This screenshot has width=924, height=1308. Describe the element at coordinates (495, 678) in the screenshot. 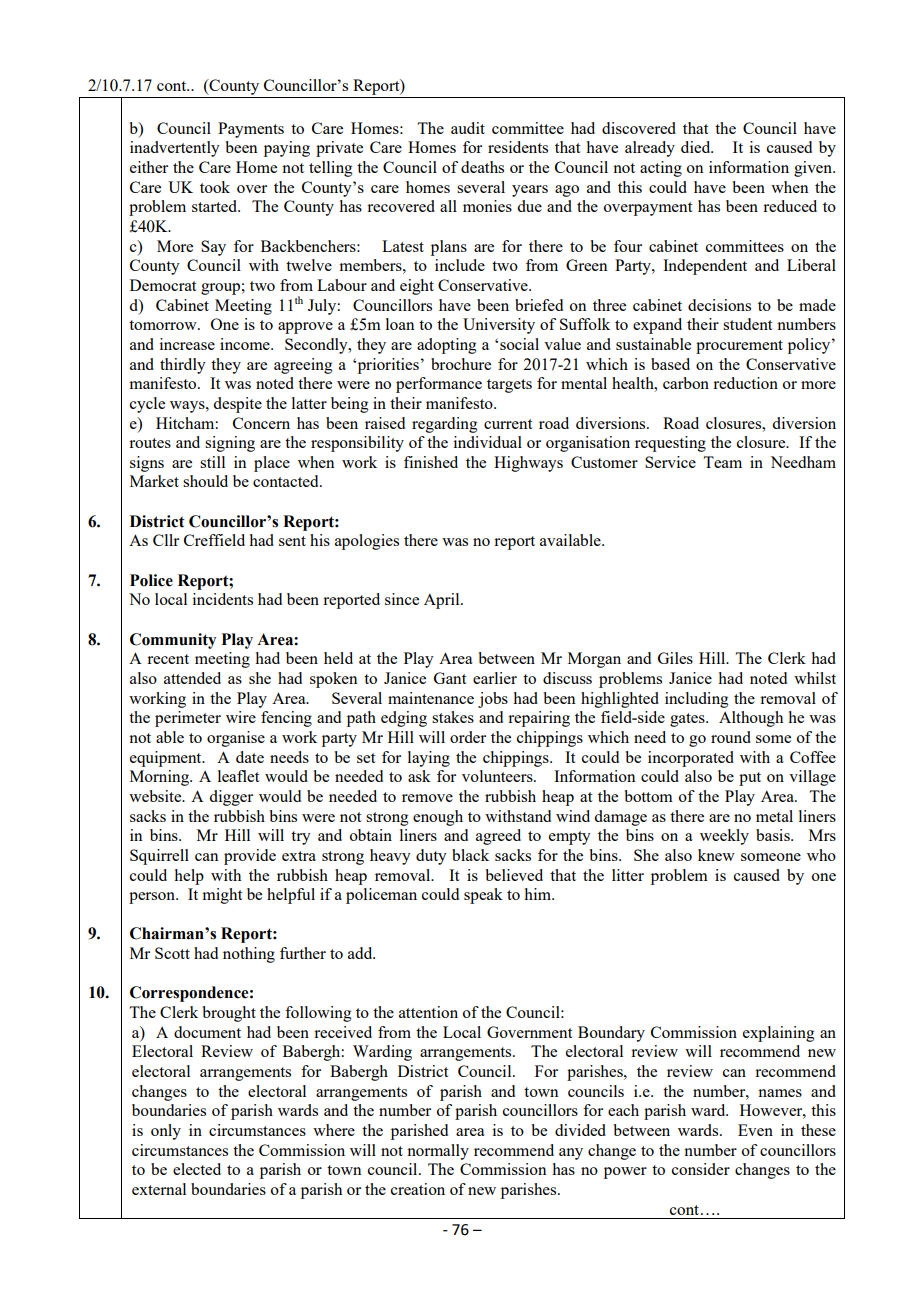

I see `earlier` at that location.
